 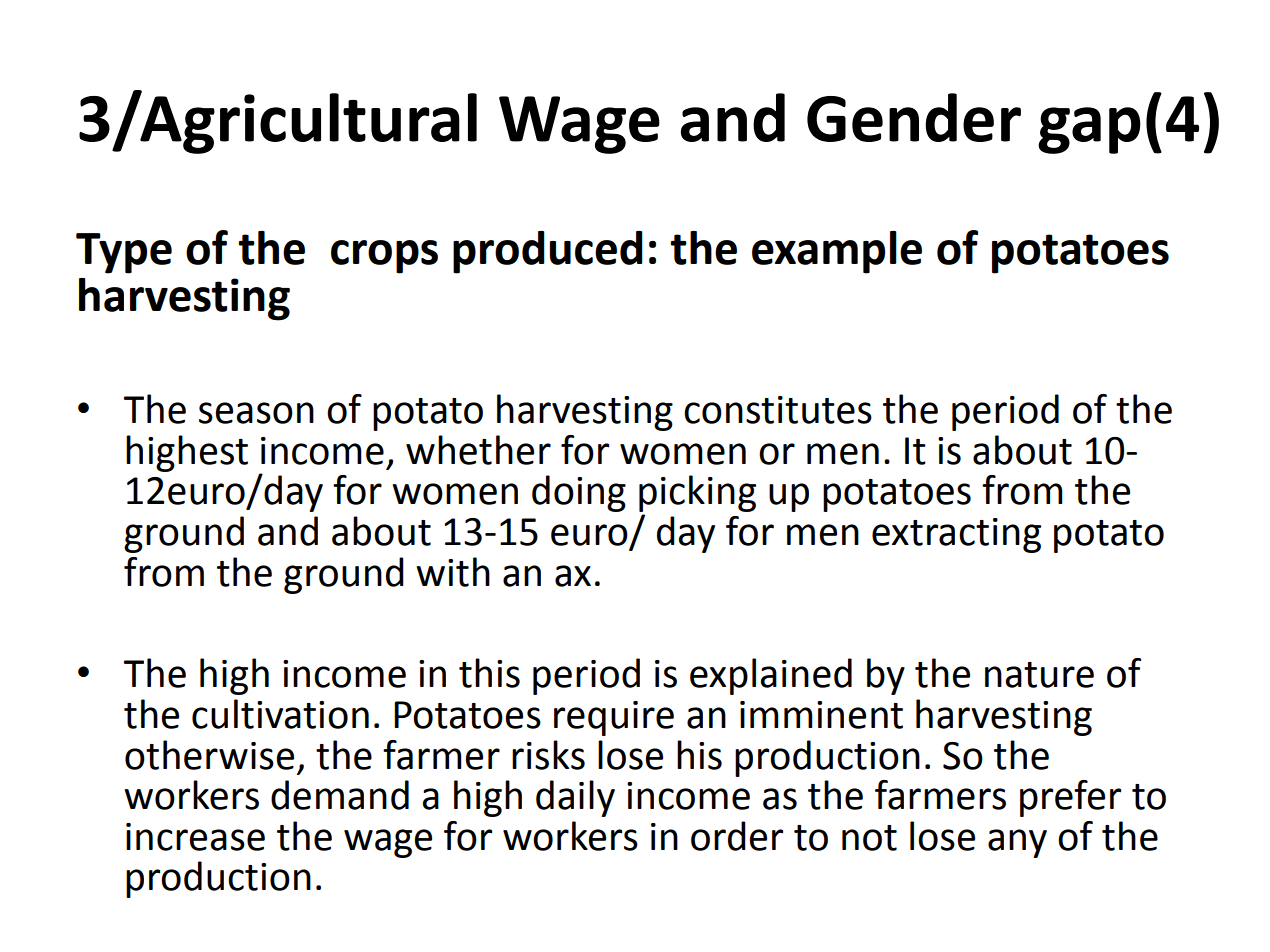 What do you see at coordinates (914, 117) in the screenshot?
I see `Gender` at bounding box center [914, 117].
